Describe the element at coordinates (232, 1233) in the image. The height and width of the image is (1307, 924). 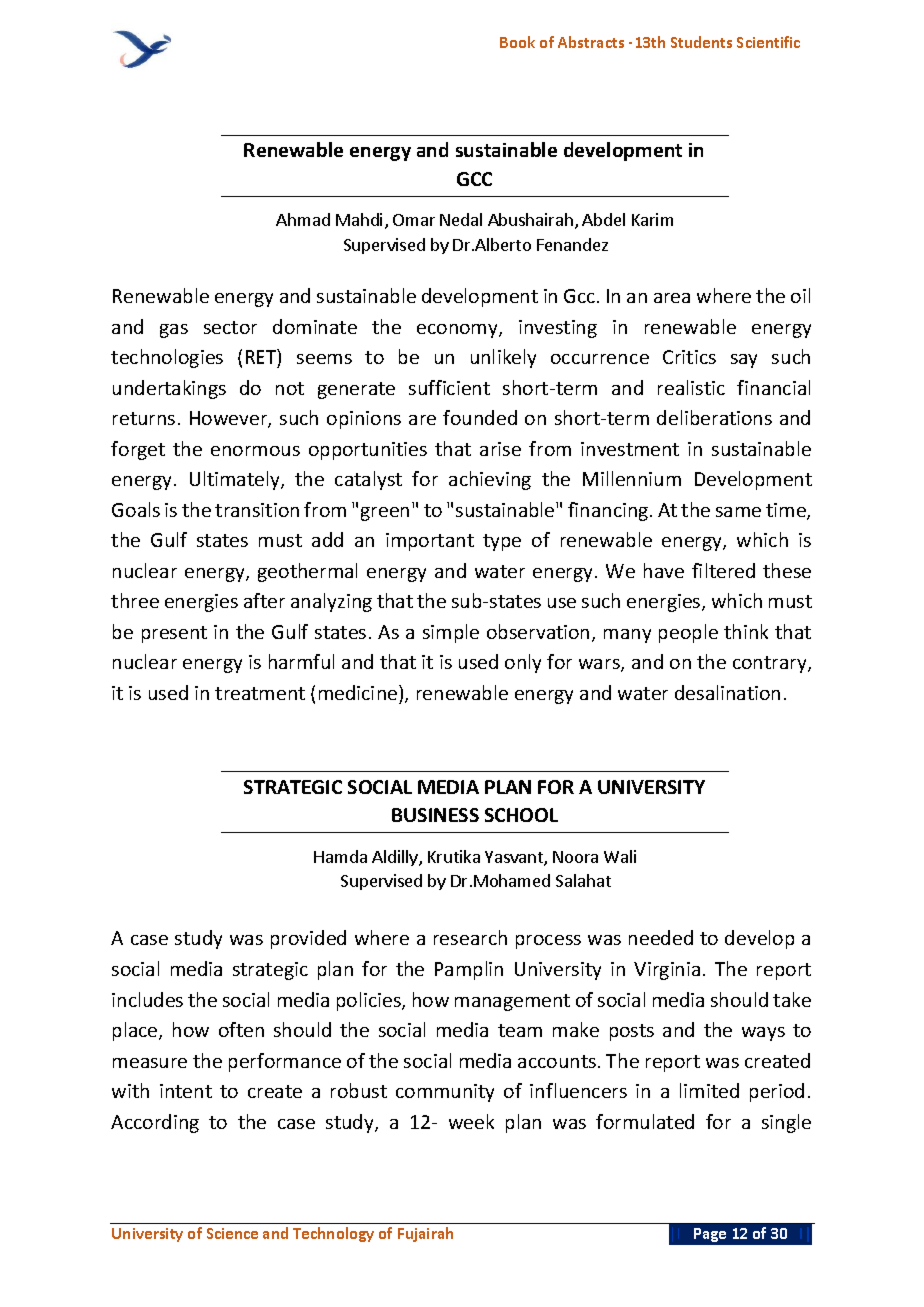
I see `Science` at that location.
